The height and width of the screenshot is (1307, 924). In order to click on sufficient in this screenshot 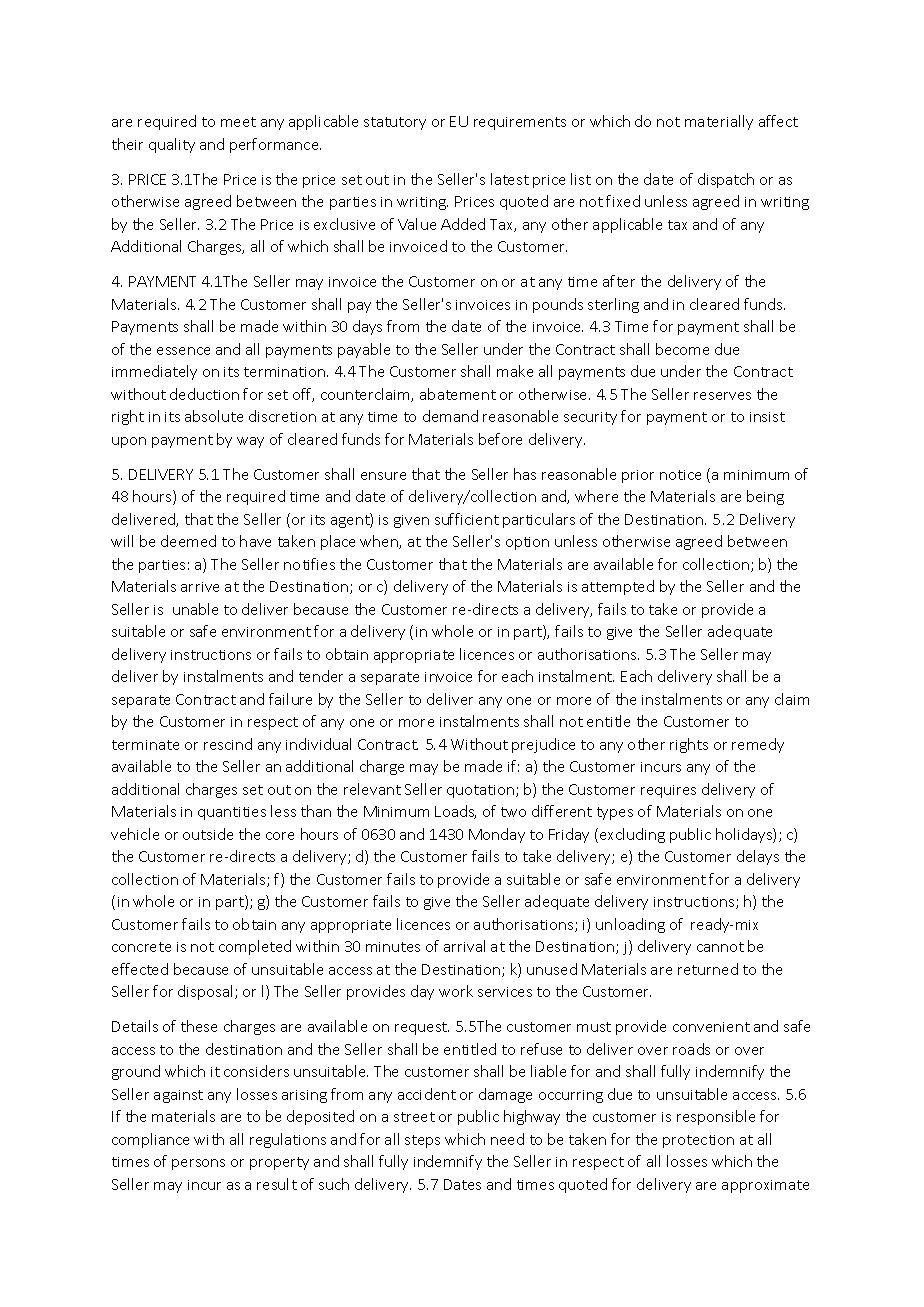, I will do `click(467, 519)`.
